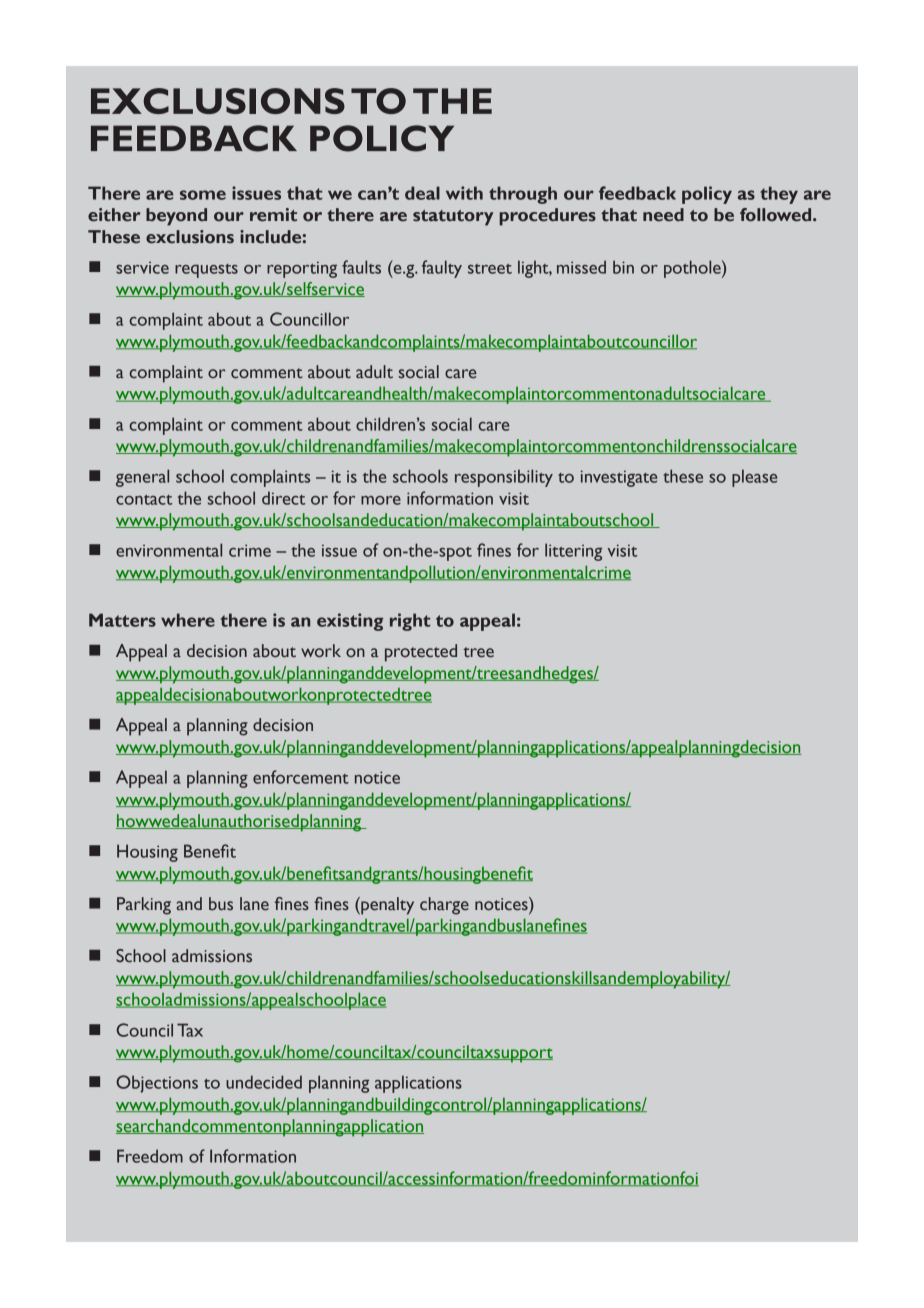 The width and height of the page is (924, 1308). Describe the element at coordinates (663, 215) in the page. I see `need` at that location.
